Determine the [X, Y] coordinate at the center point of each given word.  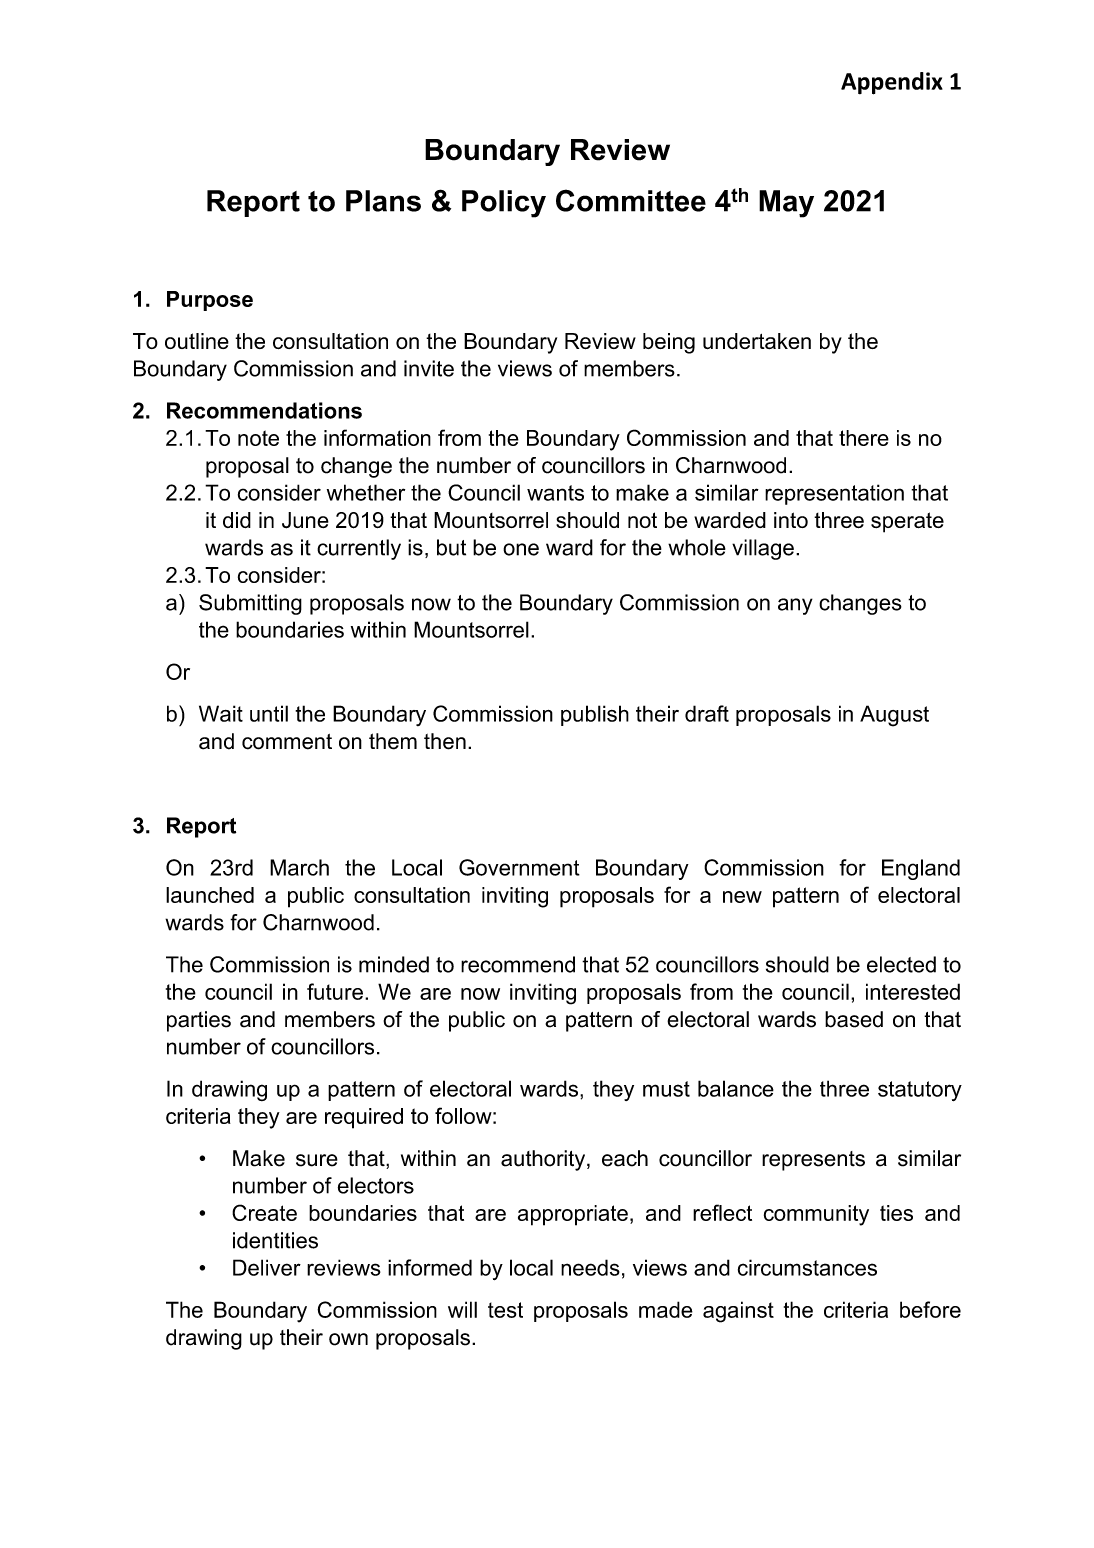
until [269, 713]
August [894, 716]
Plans [383, 201]
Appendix [892, 83]
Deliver [267, 1267]
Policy [504, 204]
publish [595, 715]
